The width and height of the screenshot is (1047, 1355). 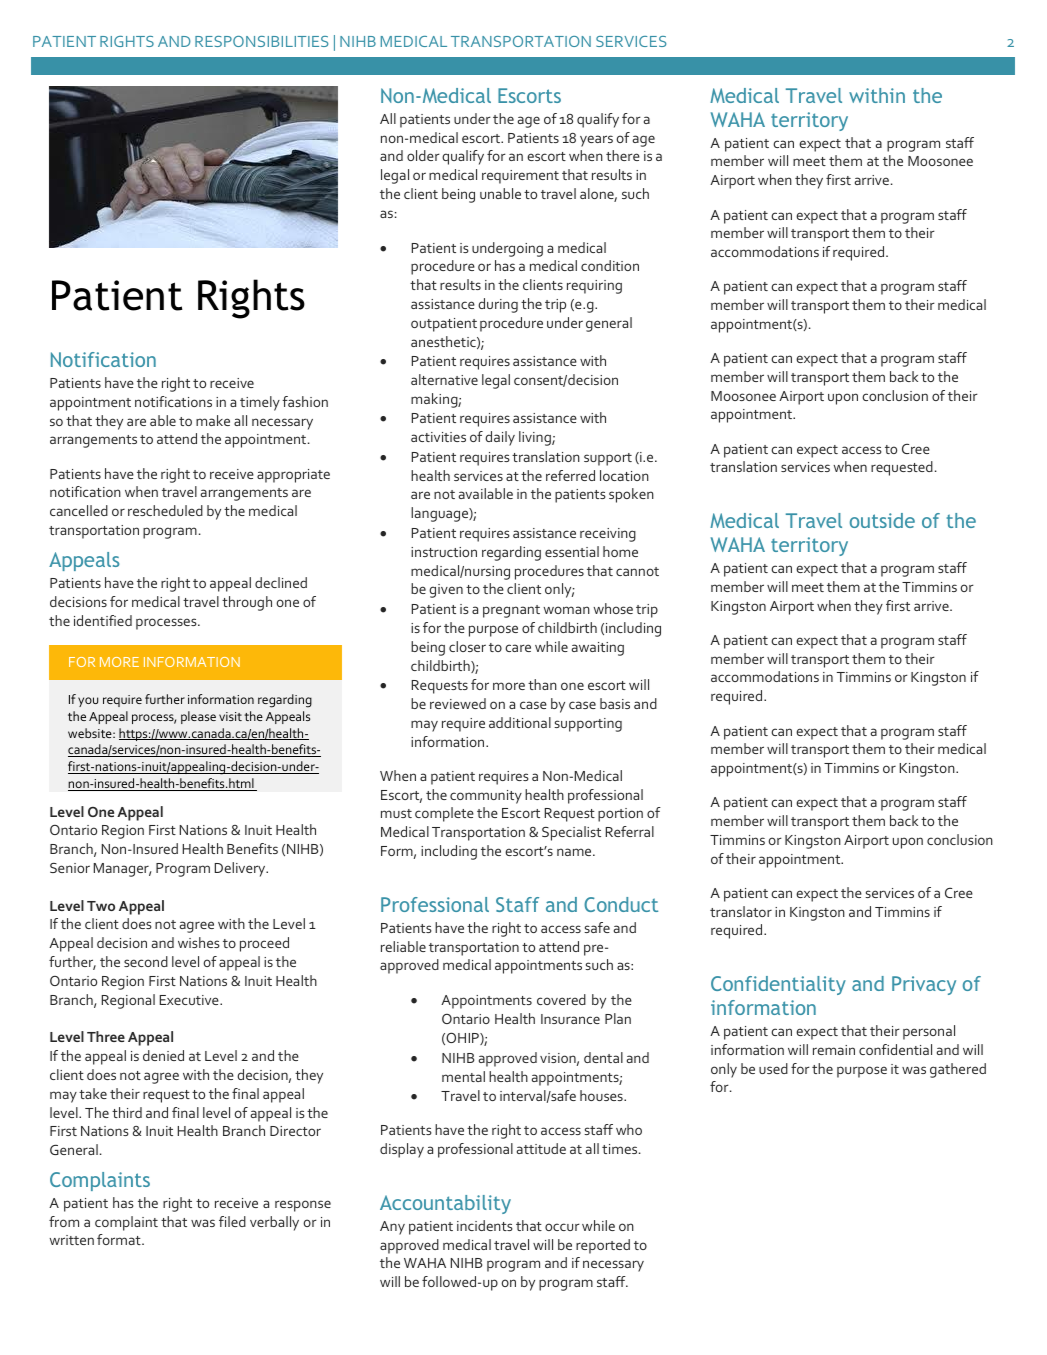 What do you see at coordinates (232, 1221) in the screenshot?
I see `filed` at bounding box center [232, 1221].
